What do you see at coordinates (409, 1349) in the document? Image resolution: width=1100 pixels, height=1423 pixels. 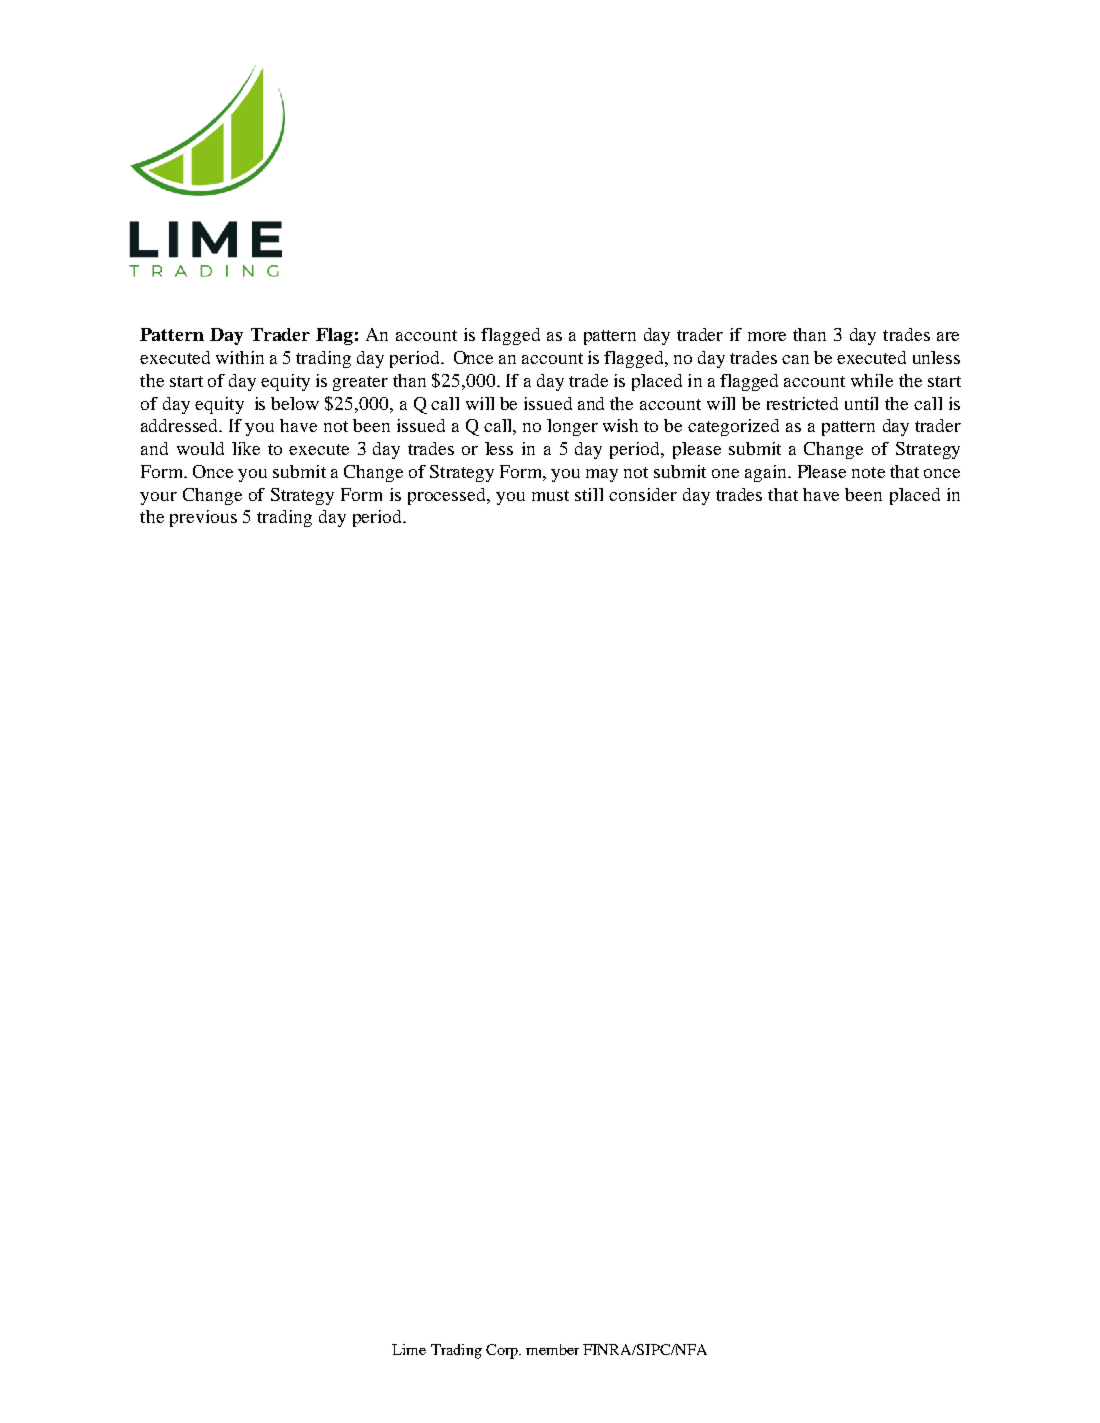 I see `Lime` at bounding box center [409, 1349].
